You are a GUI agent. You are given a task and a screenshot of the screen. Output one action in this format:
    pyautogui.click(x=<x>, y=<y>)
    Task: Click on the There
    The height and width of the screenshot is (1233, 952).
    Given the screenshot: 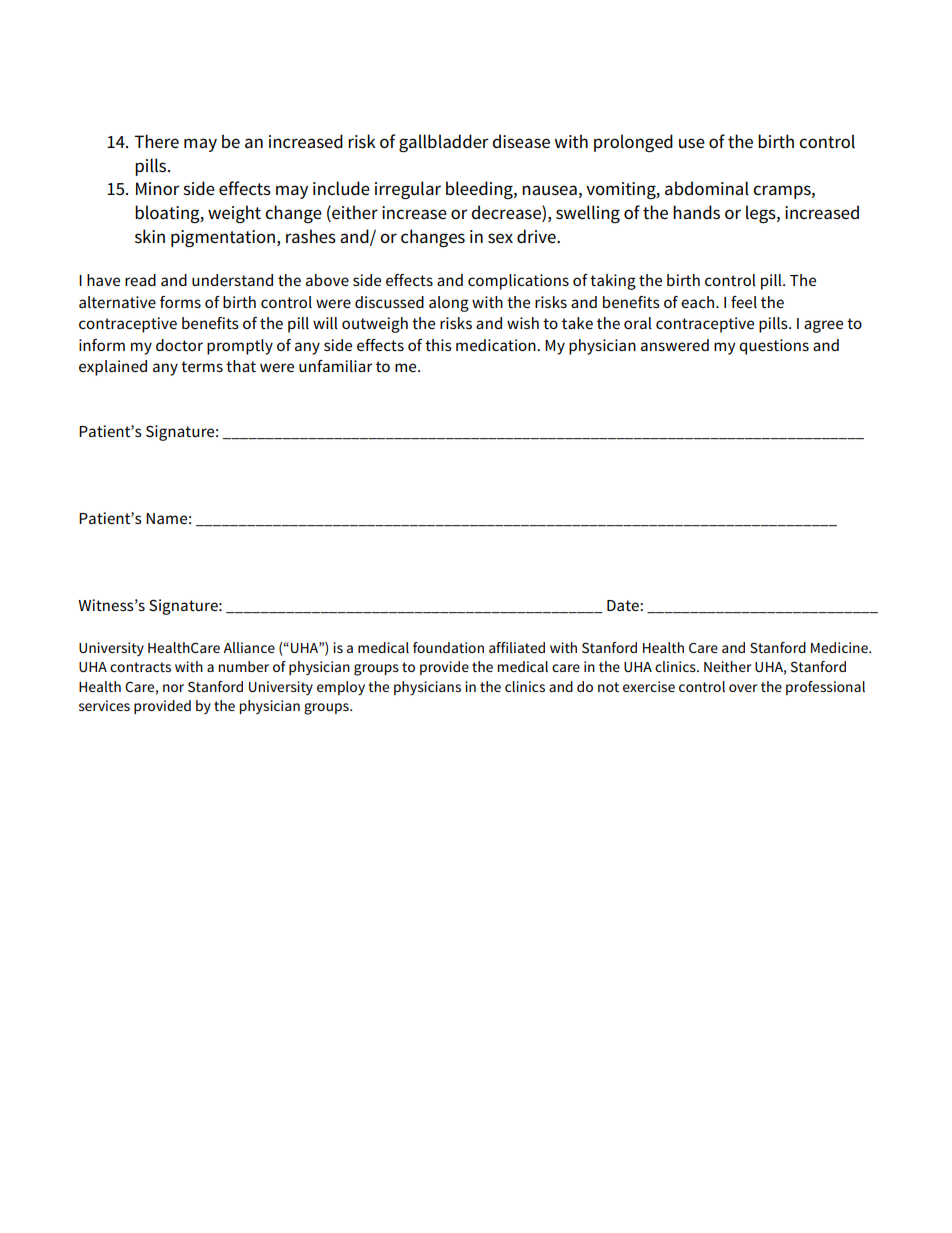 What is the action you would take?
    pyautogui.click(x=156, y=141)
